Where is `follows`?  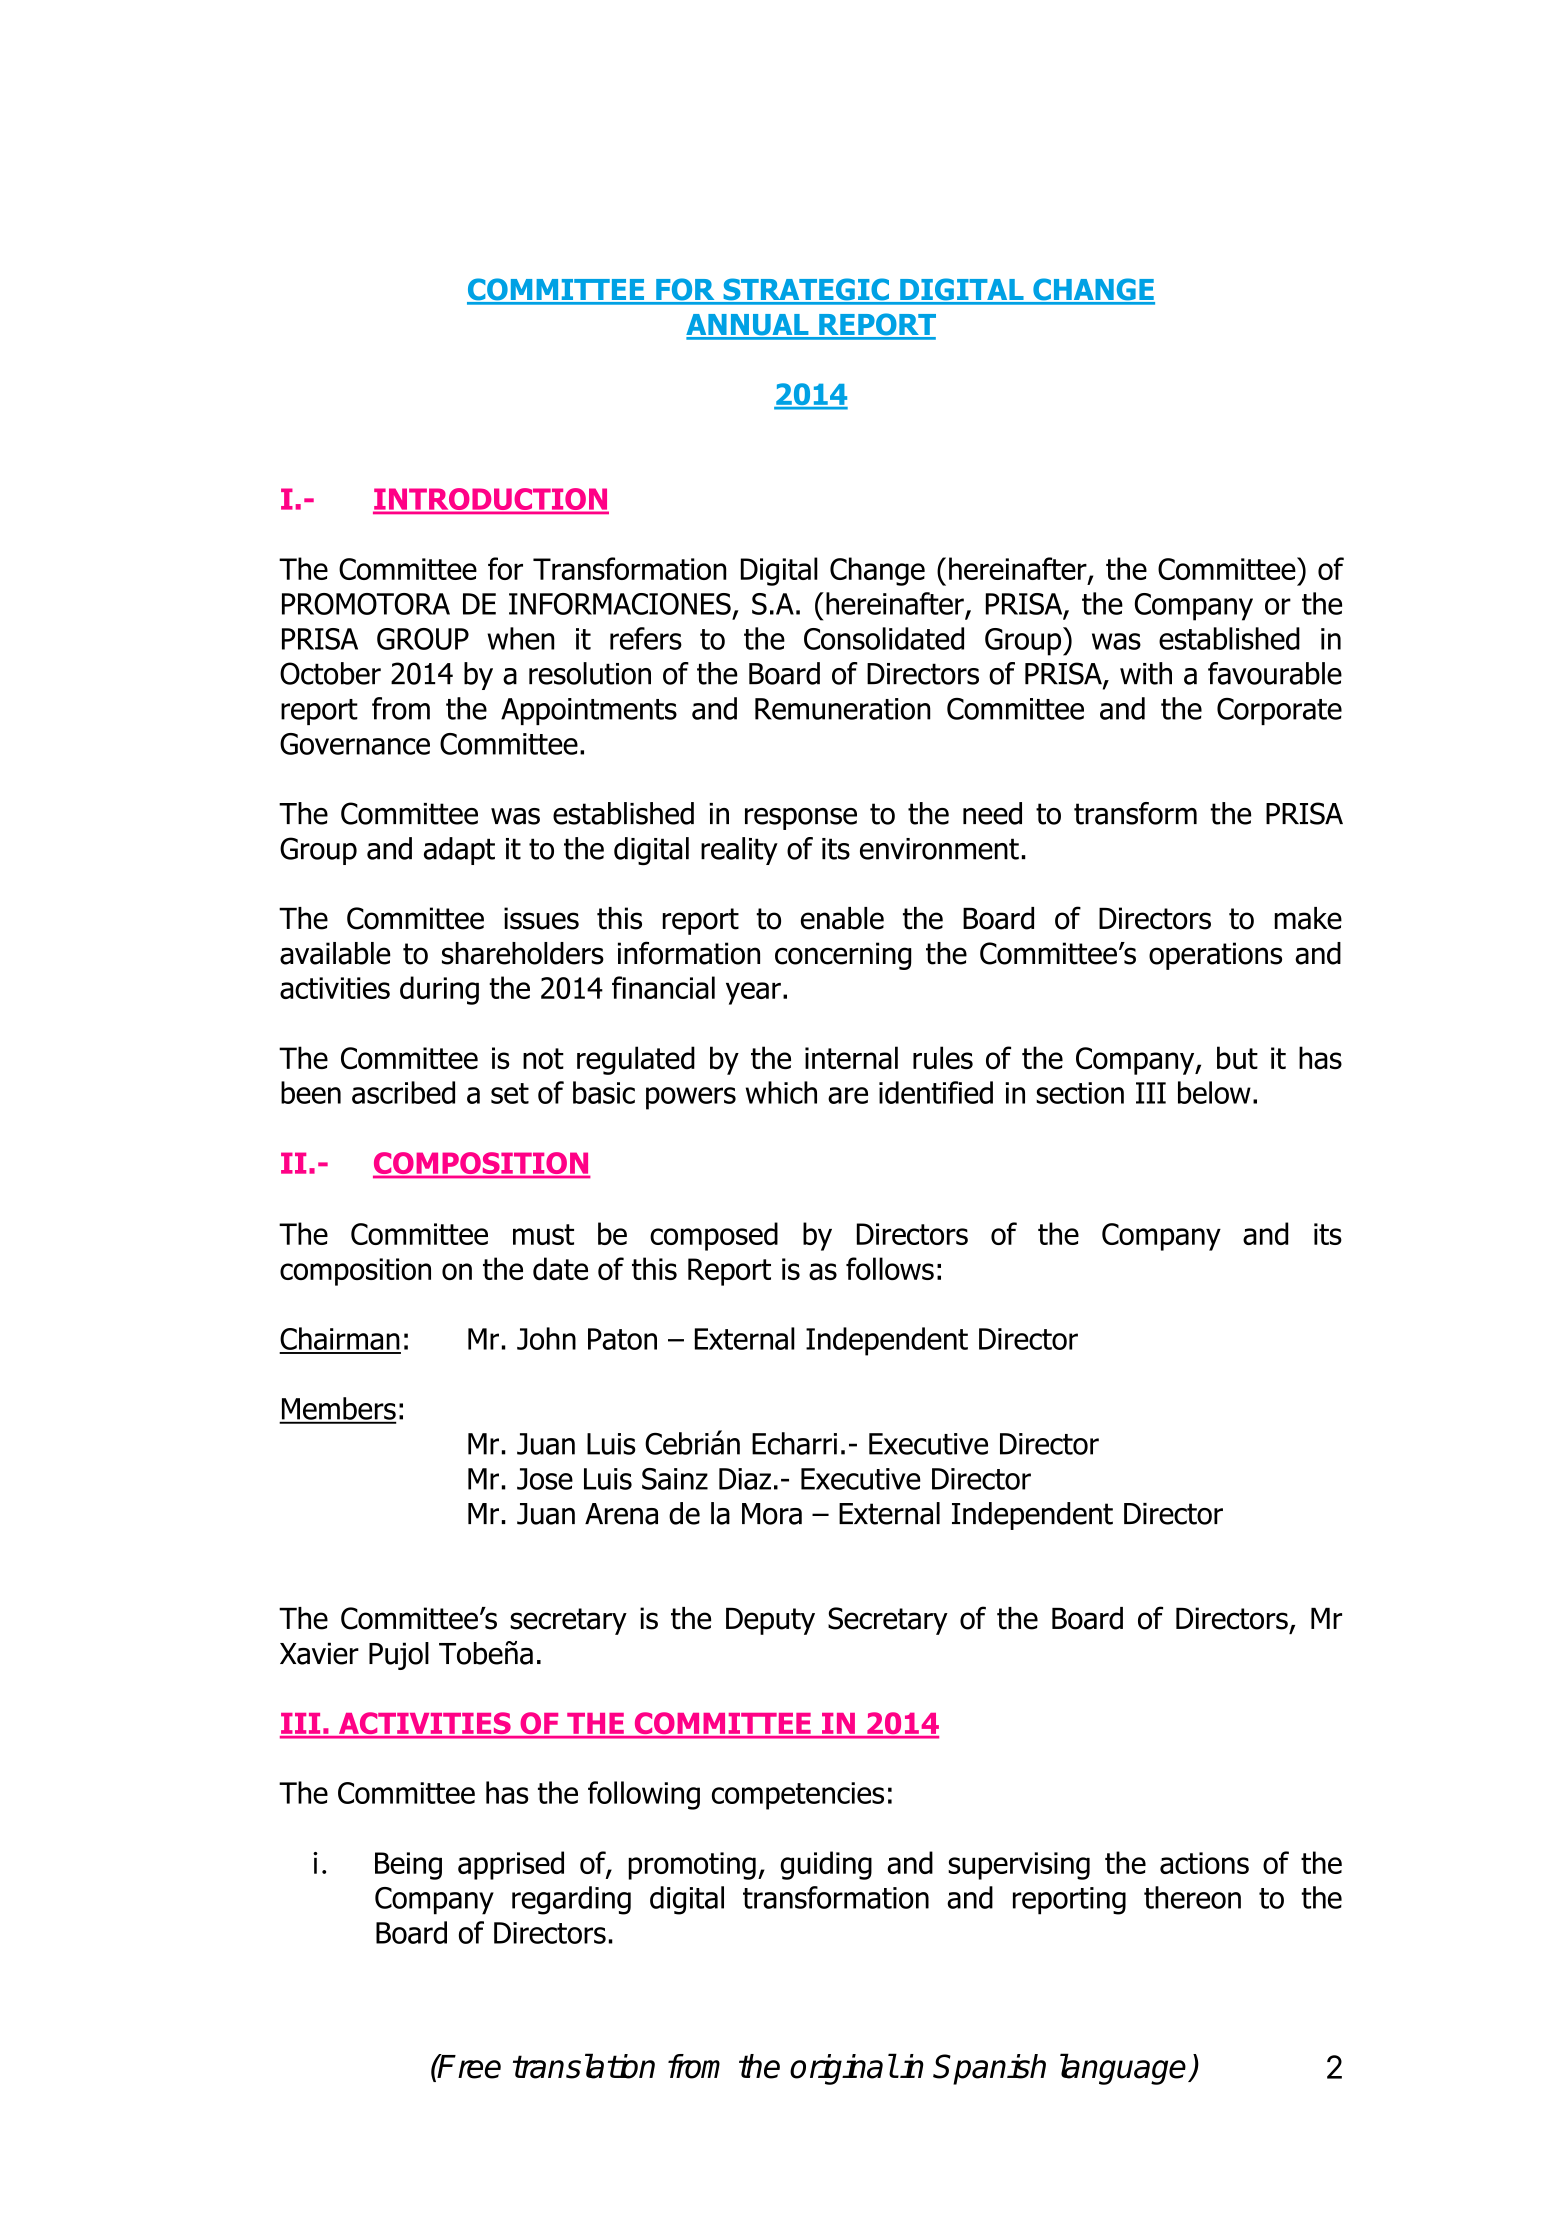 follows is located at coordinates (890, 1268).
